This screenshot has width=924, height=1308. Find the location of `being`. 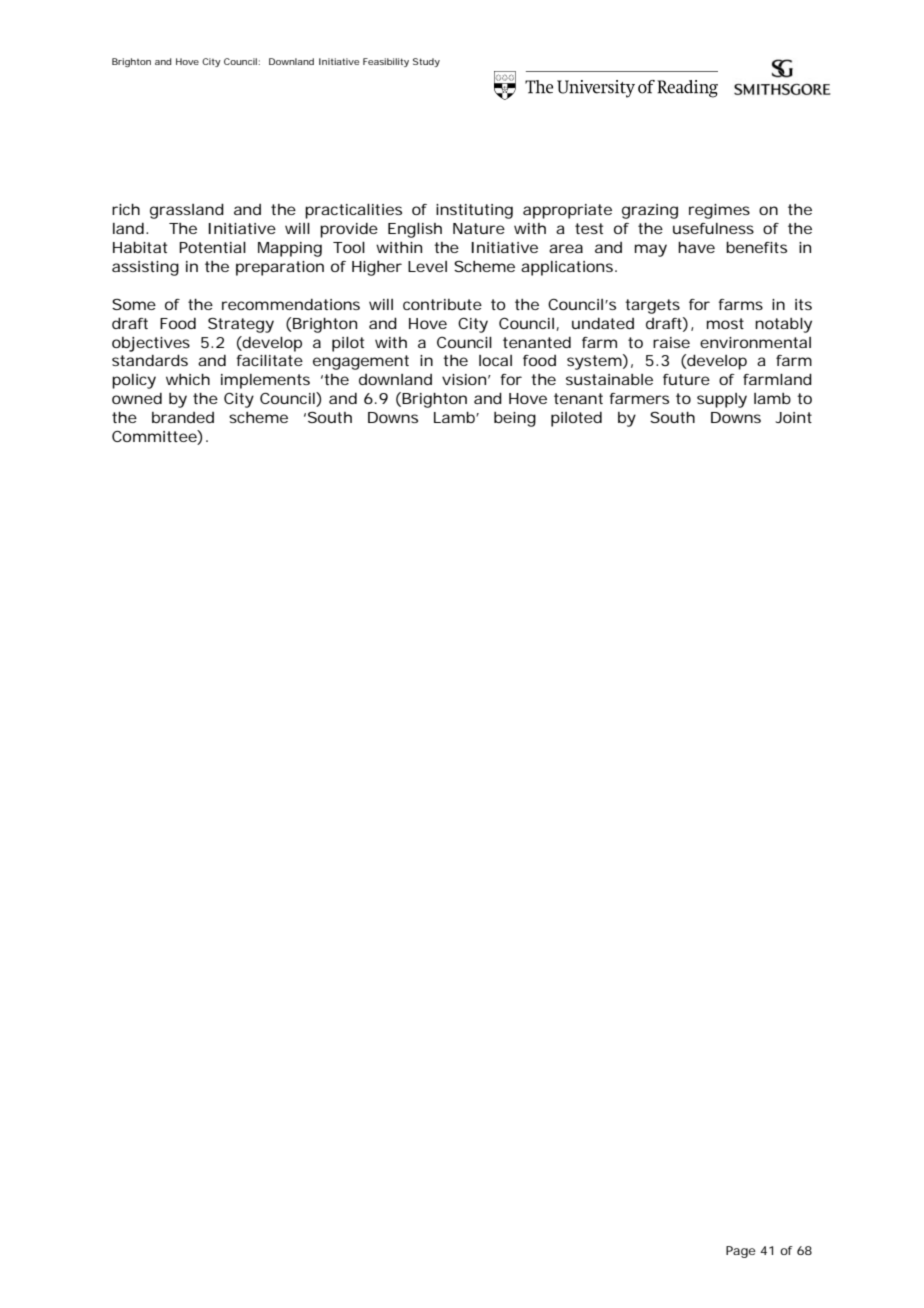

being is located at coordinates (515, 419).
